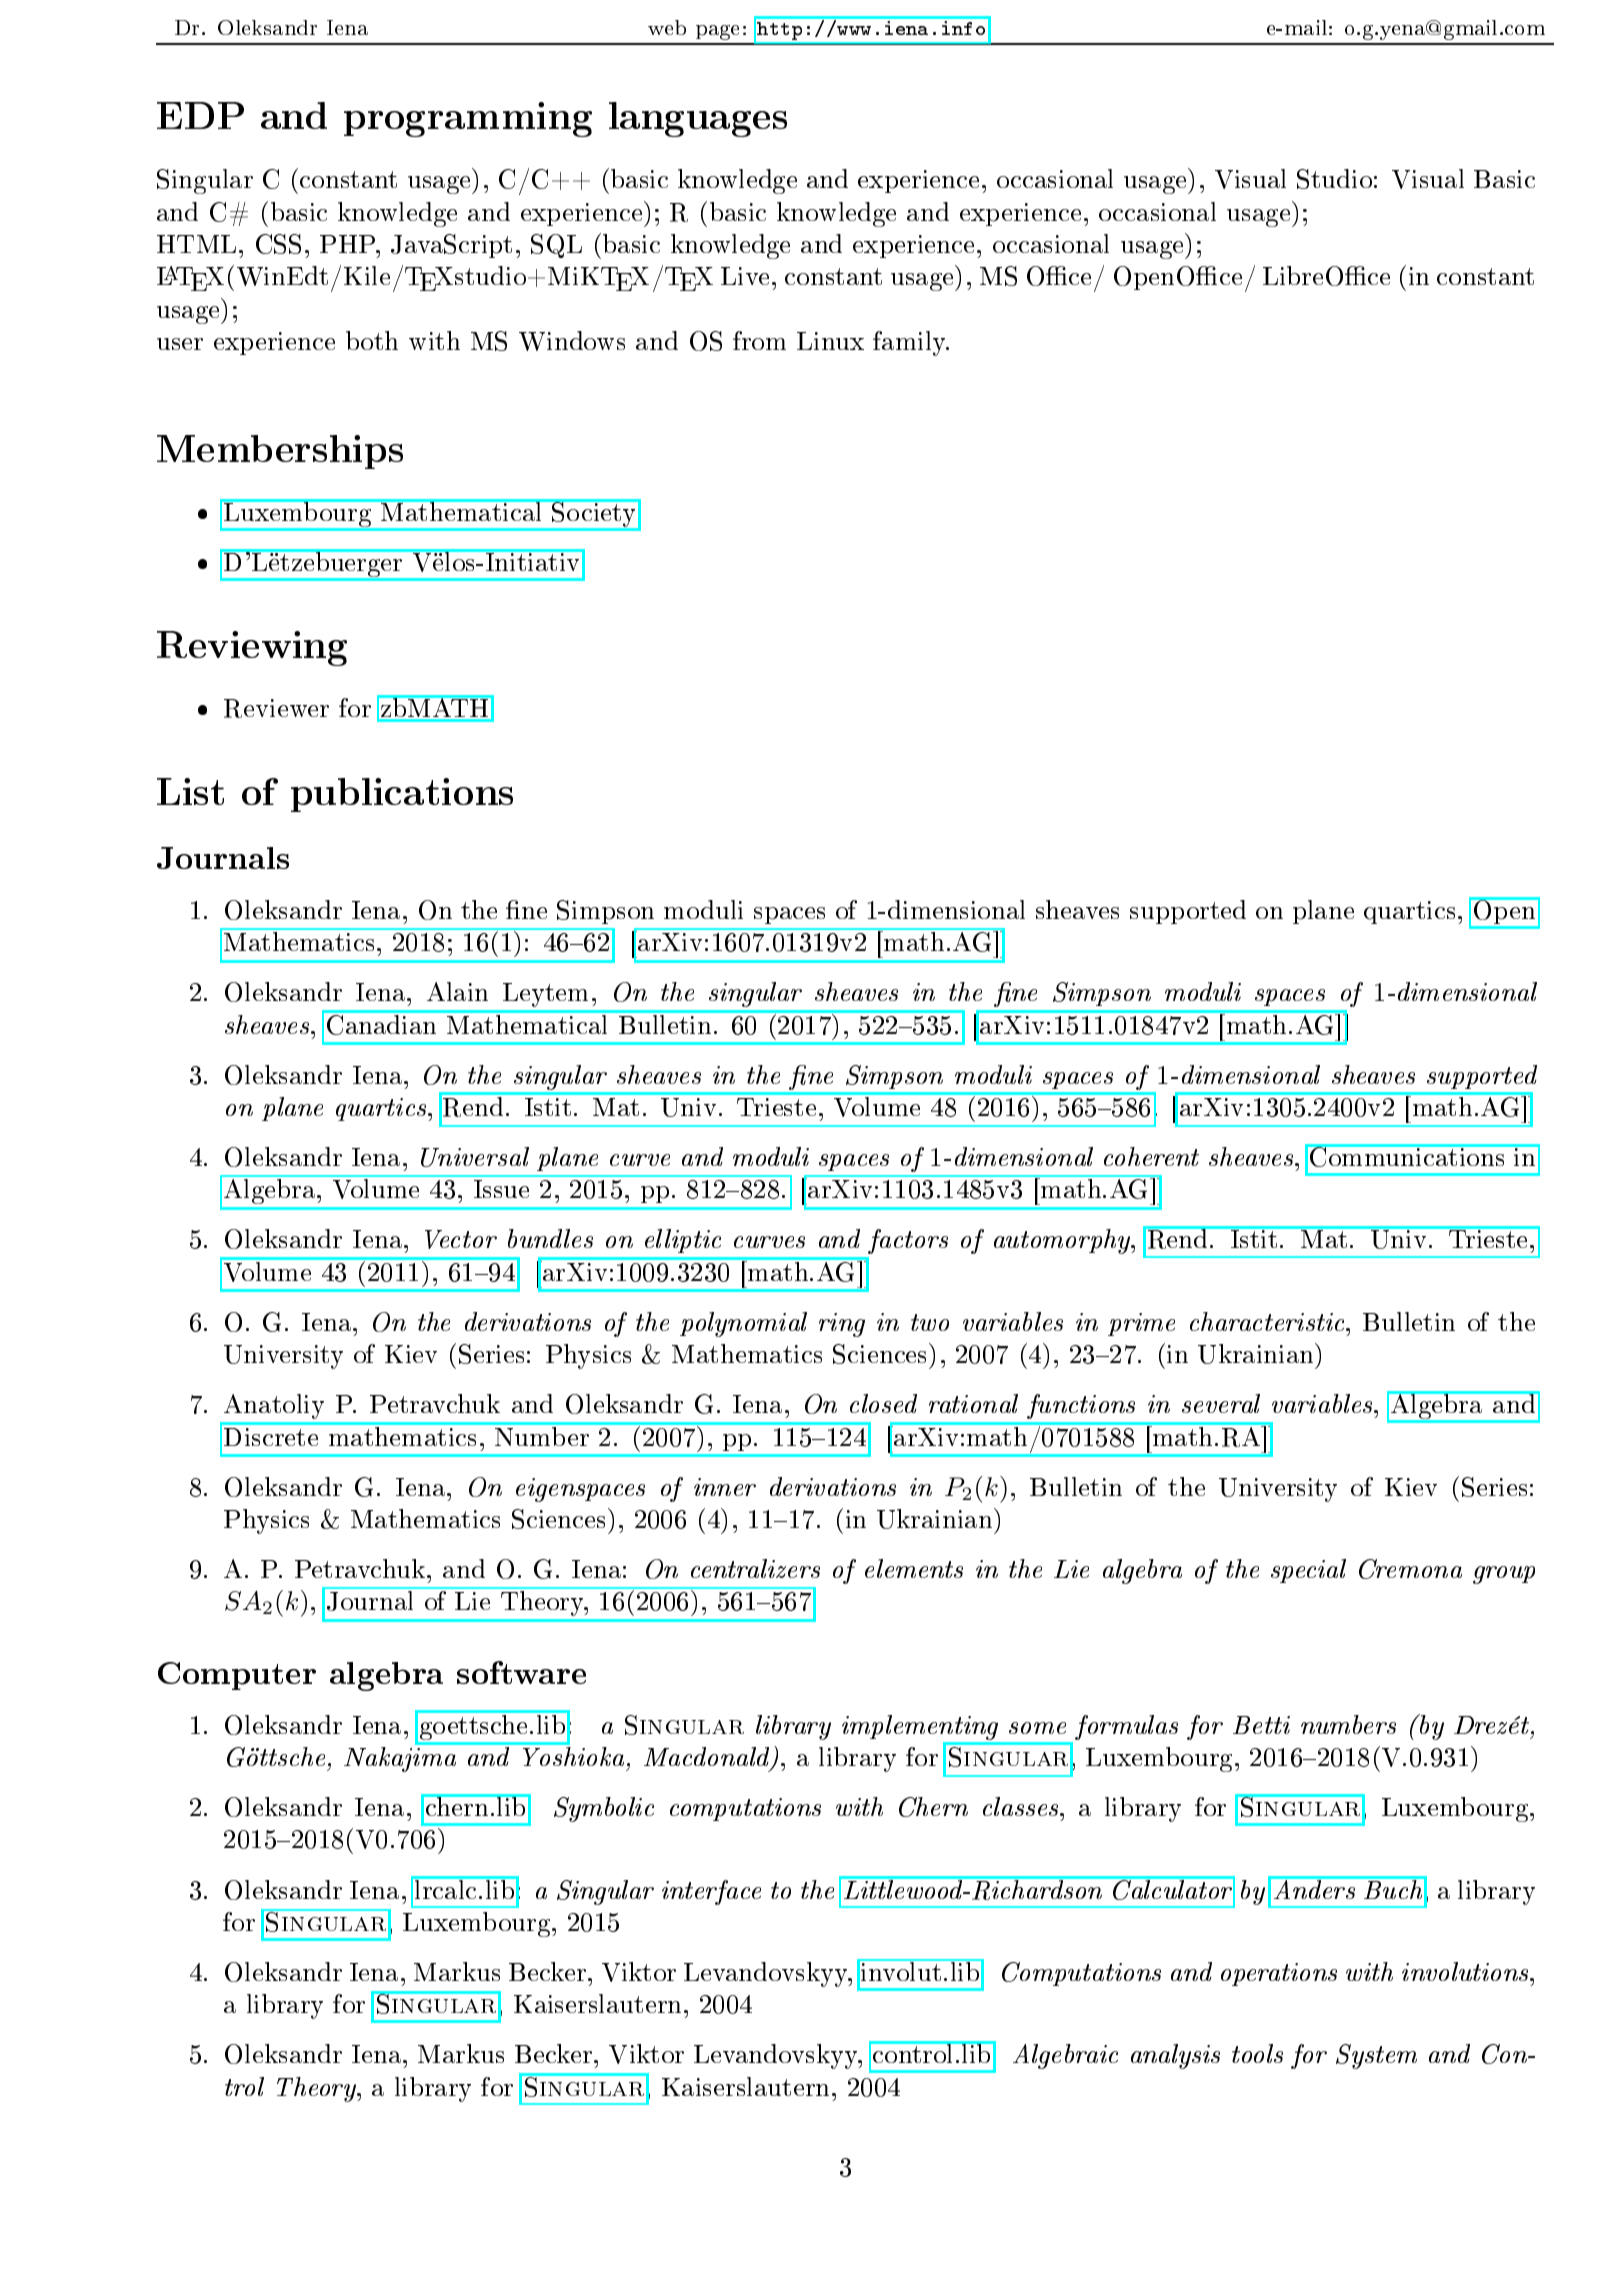  What do you see at coordinates (1279, 1974) in the screenshot?
I see `operations` at bounding box center [1279, 1974].
